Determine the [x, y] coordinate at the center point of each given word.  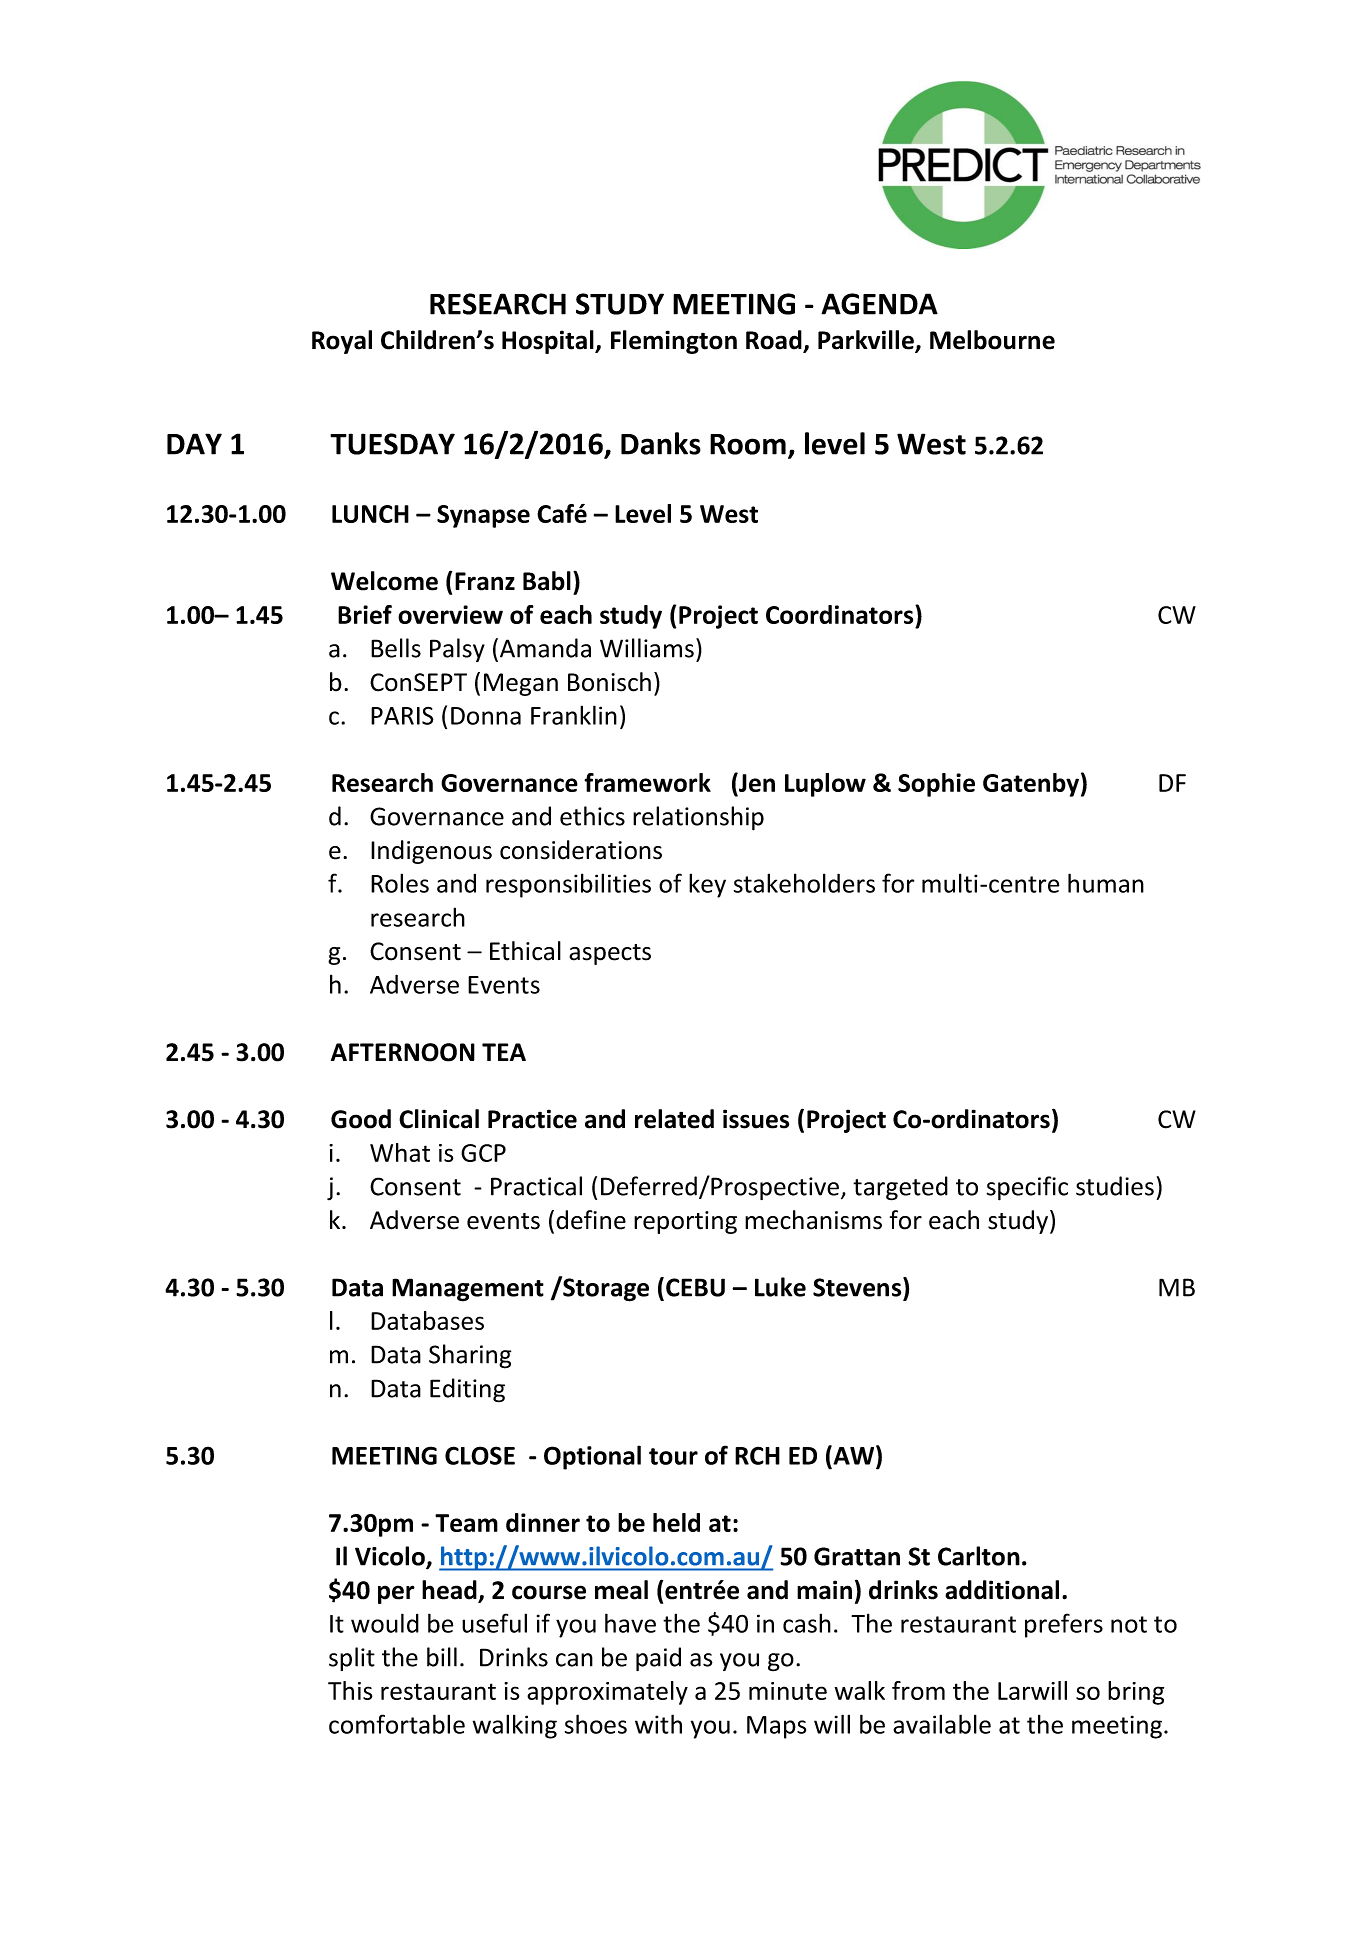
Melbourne [992, 340]
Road [775, 341]
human [1106, 883]
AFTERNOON [403, 1052]
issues [756, 1119]
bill [442, 1657]
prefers [1064, 1625]
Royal [342, 342]
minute [788, 1691]
